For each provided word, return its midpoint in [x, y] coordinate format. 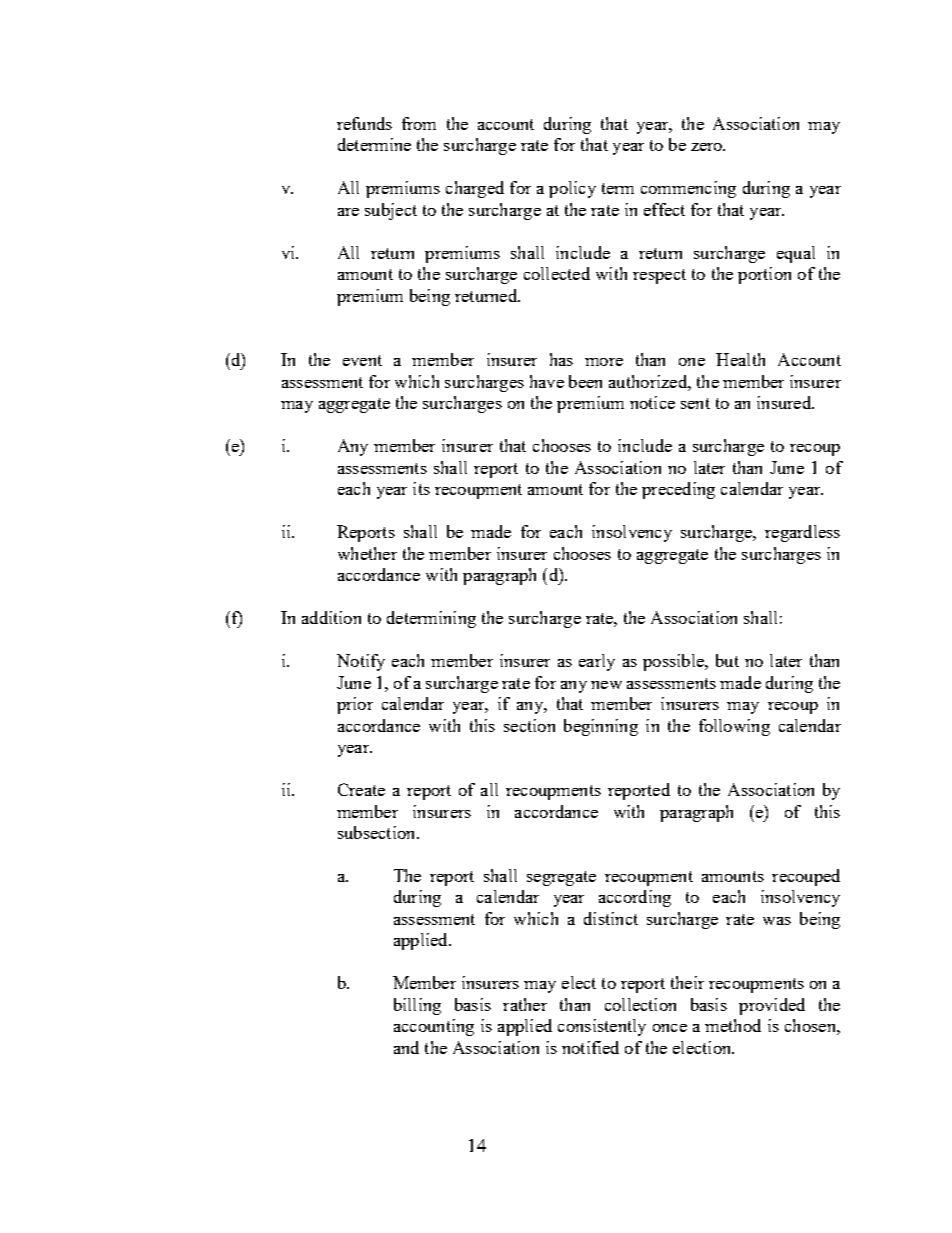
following [734, 727]
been [585, 381]
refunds [364, 123]
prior [355, 705]
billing [417, 1006]
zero [708, 147]
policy [572, 189]
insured [785, 402]
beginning [601, 727]
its [421, 488]
